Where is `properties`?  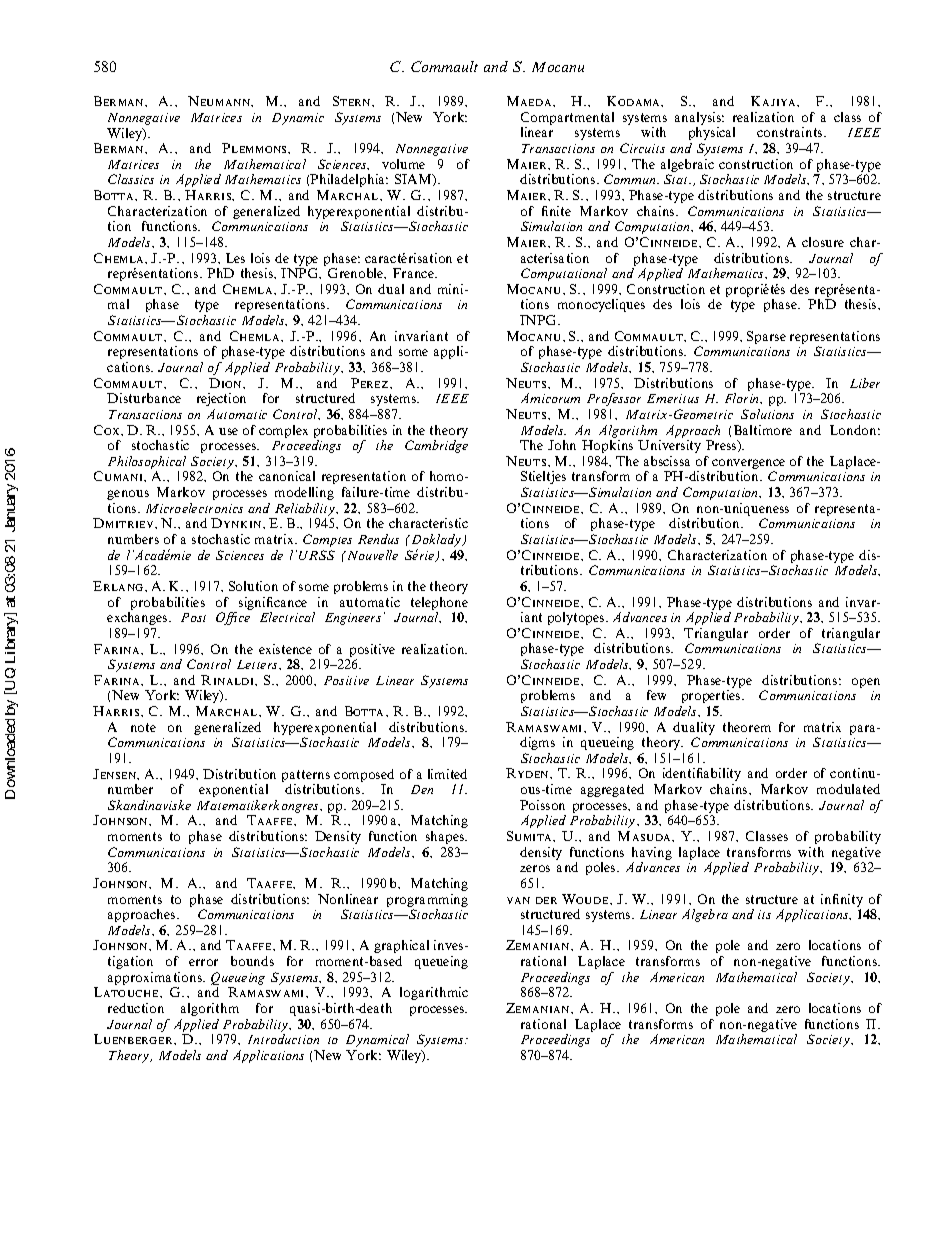 properties is located at coordinates (712, 696).
